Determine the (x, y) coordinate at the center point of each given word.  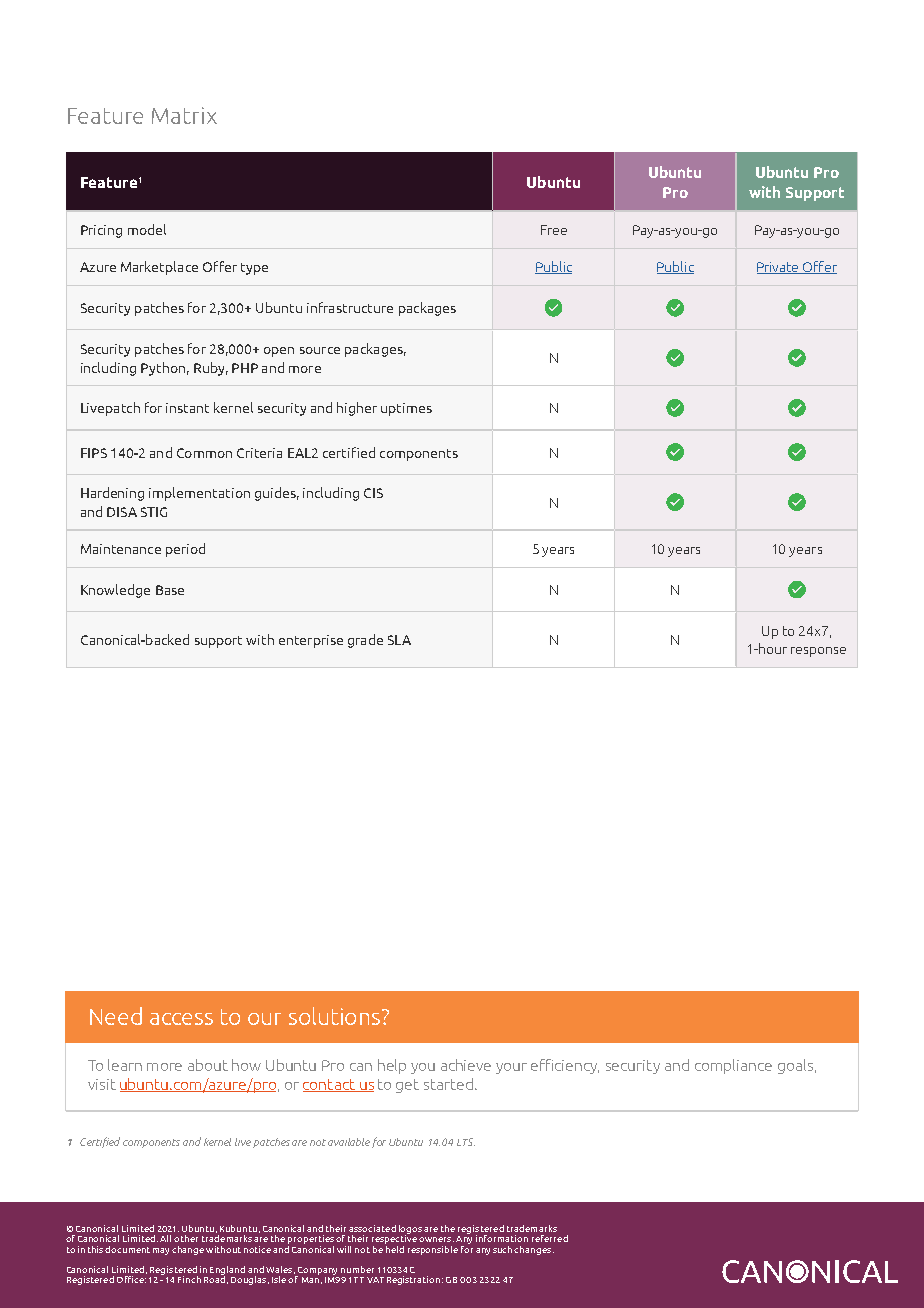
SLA (399, 640)
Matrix (184, 115)
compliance (733, 1066)
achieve (466, 1065)
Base (170, 590)
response (818, 652)
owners (436, 1239)
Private (779, 268)
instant (187, 408)
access (181, 1019)
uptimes (406, 409)
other (186, 1238)
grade (365, 641)
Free (554, 230)
